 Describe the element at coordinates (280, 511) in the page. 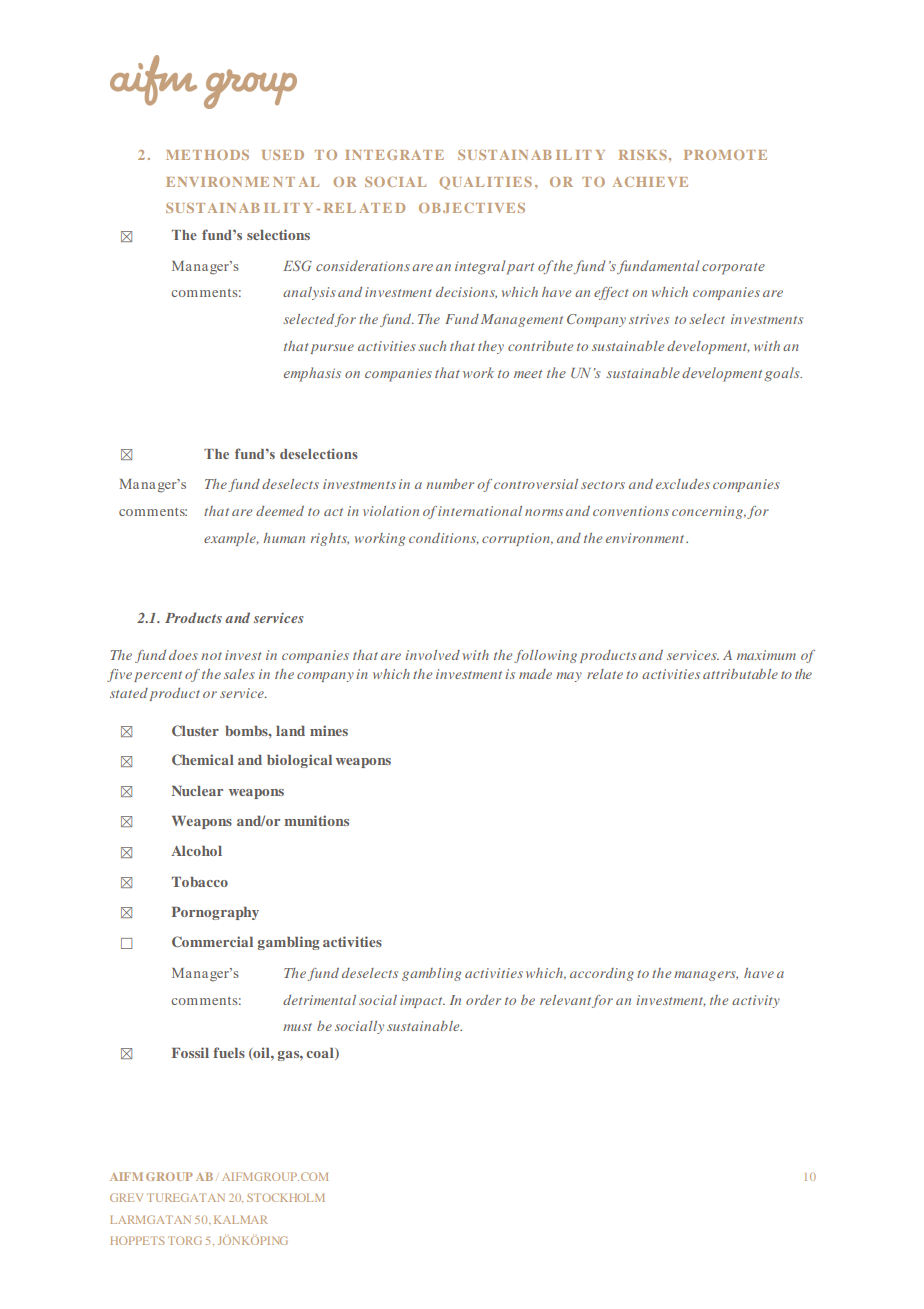

I see `deemed` at that location.
